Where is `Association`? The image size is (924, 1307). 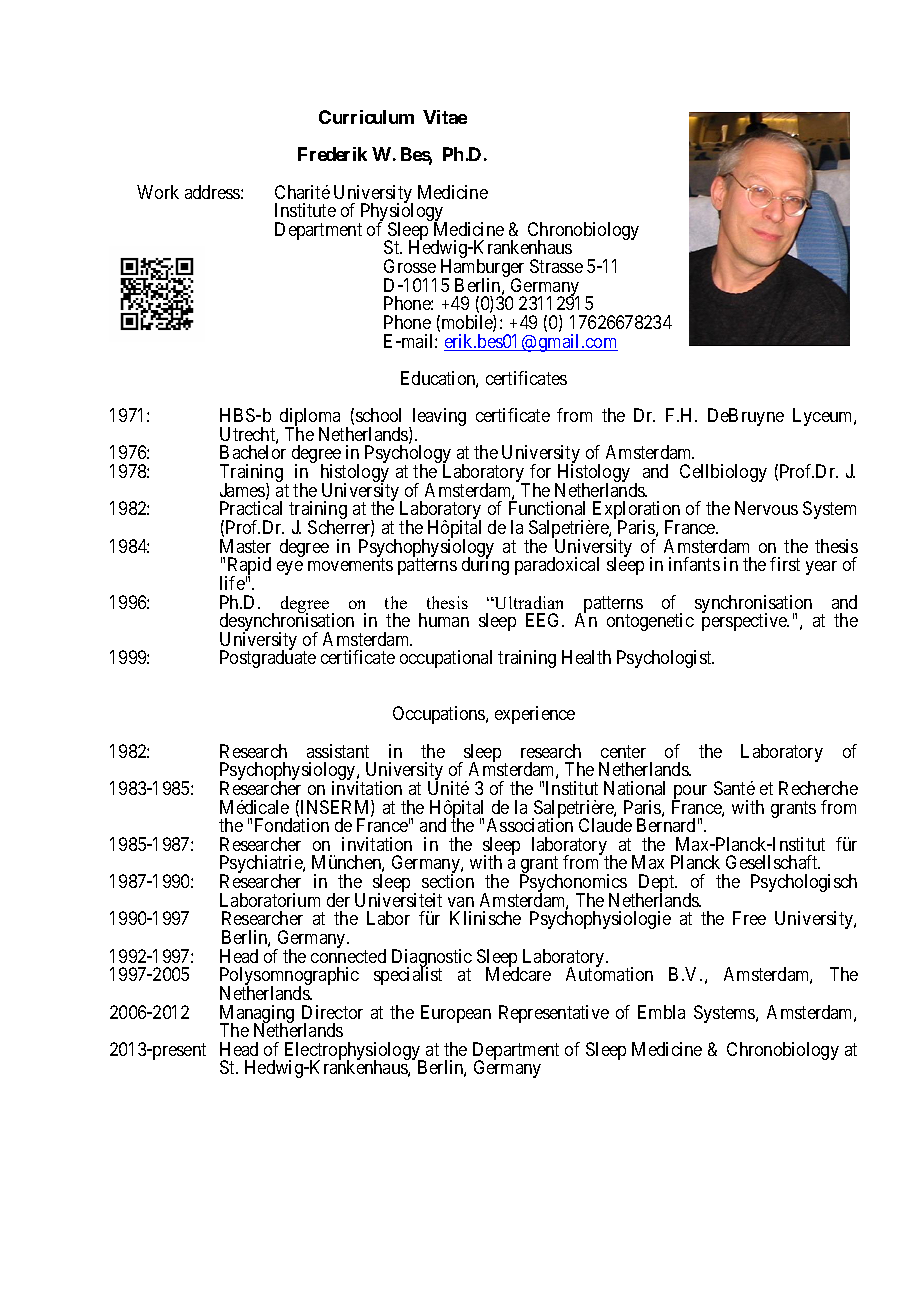 Association is located at coordinates (530, 824).
